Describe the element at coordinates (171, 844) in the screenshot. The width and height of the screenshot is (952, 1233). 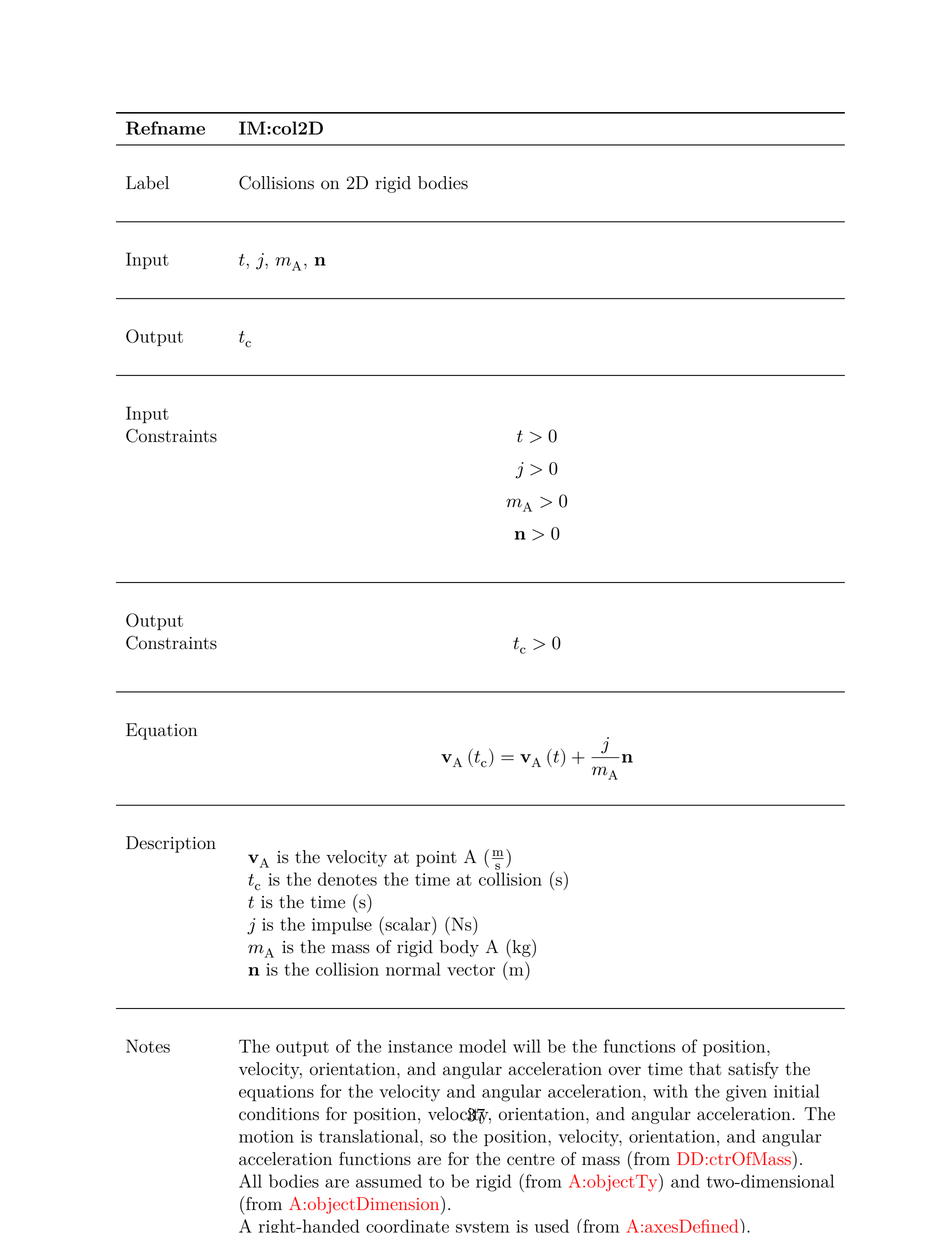
I see `Description` at that location.
